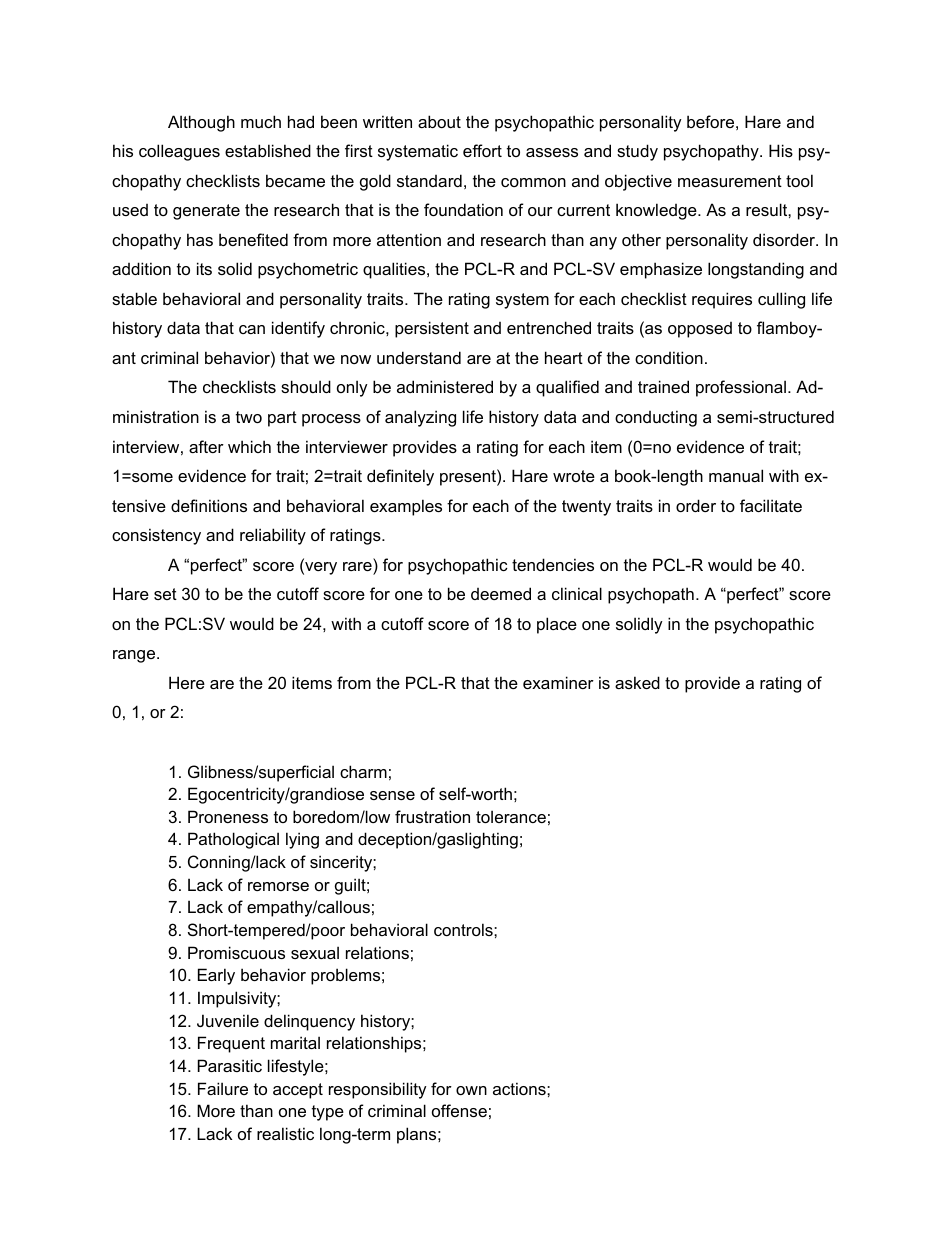  What do you see at coordinates (165, 594) in the screenshot?
I see `set` at bounding box center [165, 594].
